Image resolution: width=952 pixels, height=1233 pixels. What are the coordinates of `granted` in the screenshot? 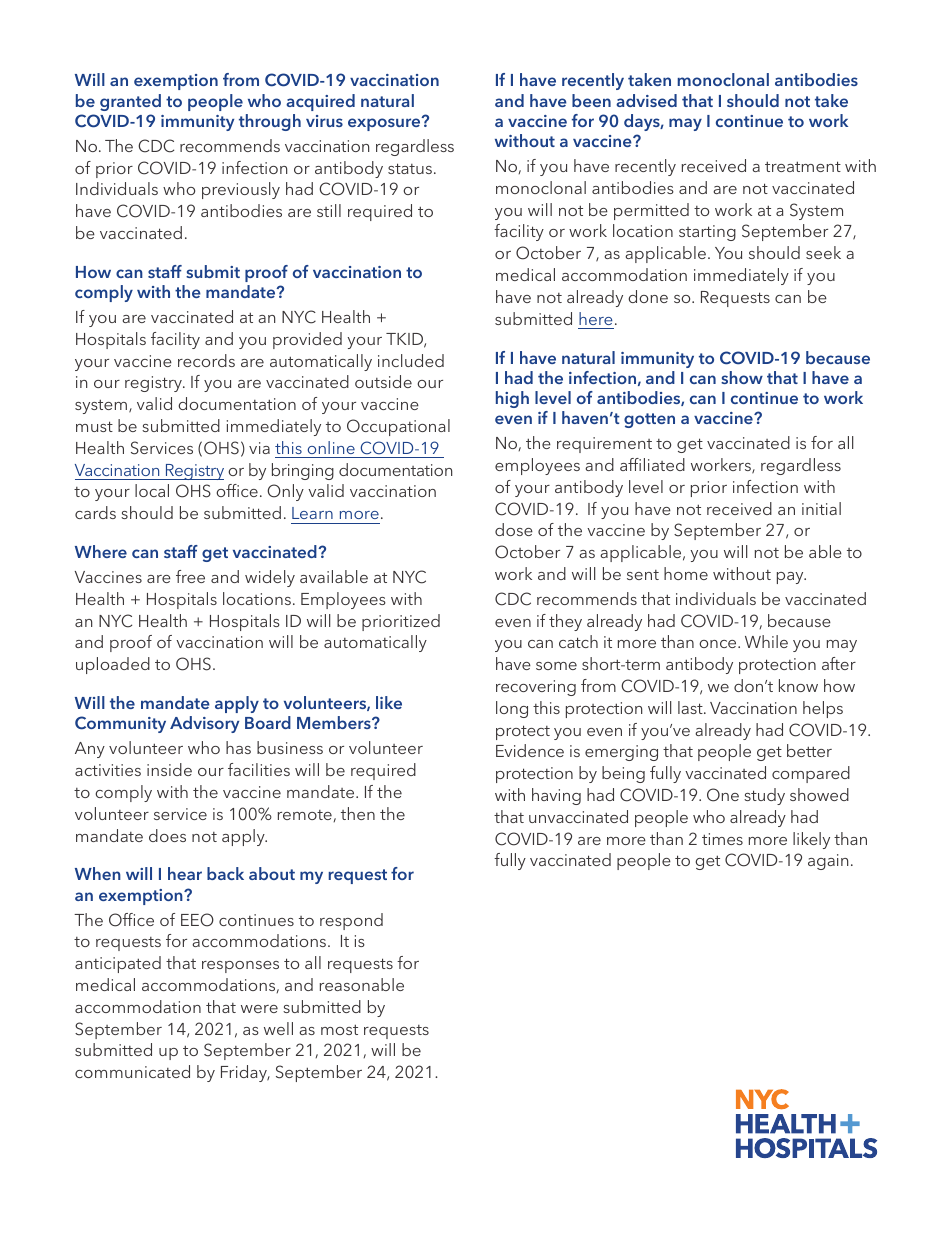 It's located at (130, 102).
